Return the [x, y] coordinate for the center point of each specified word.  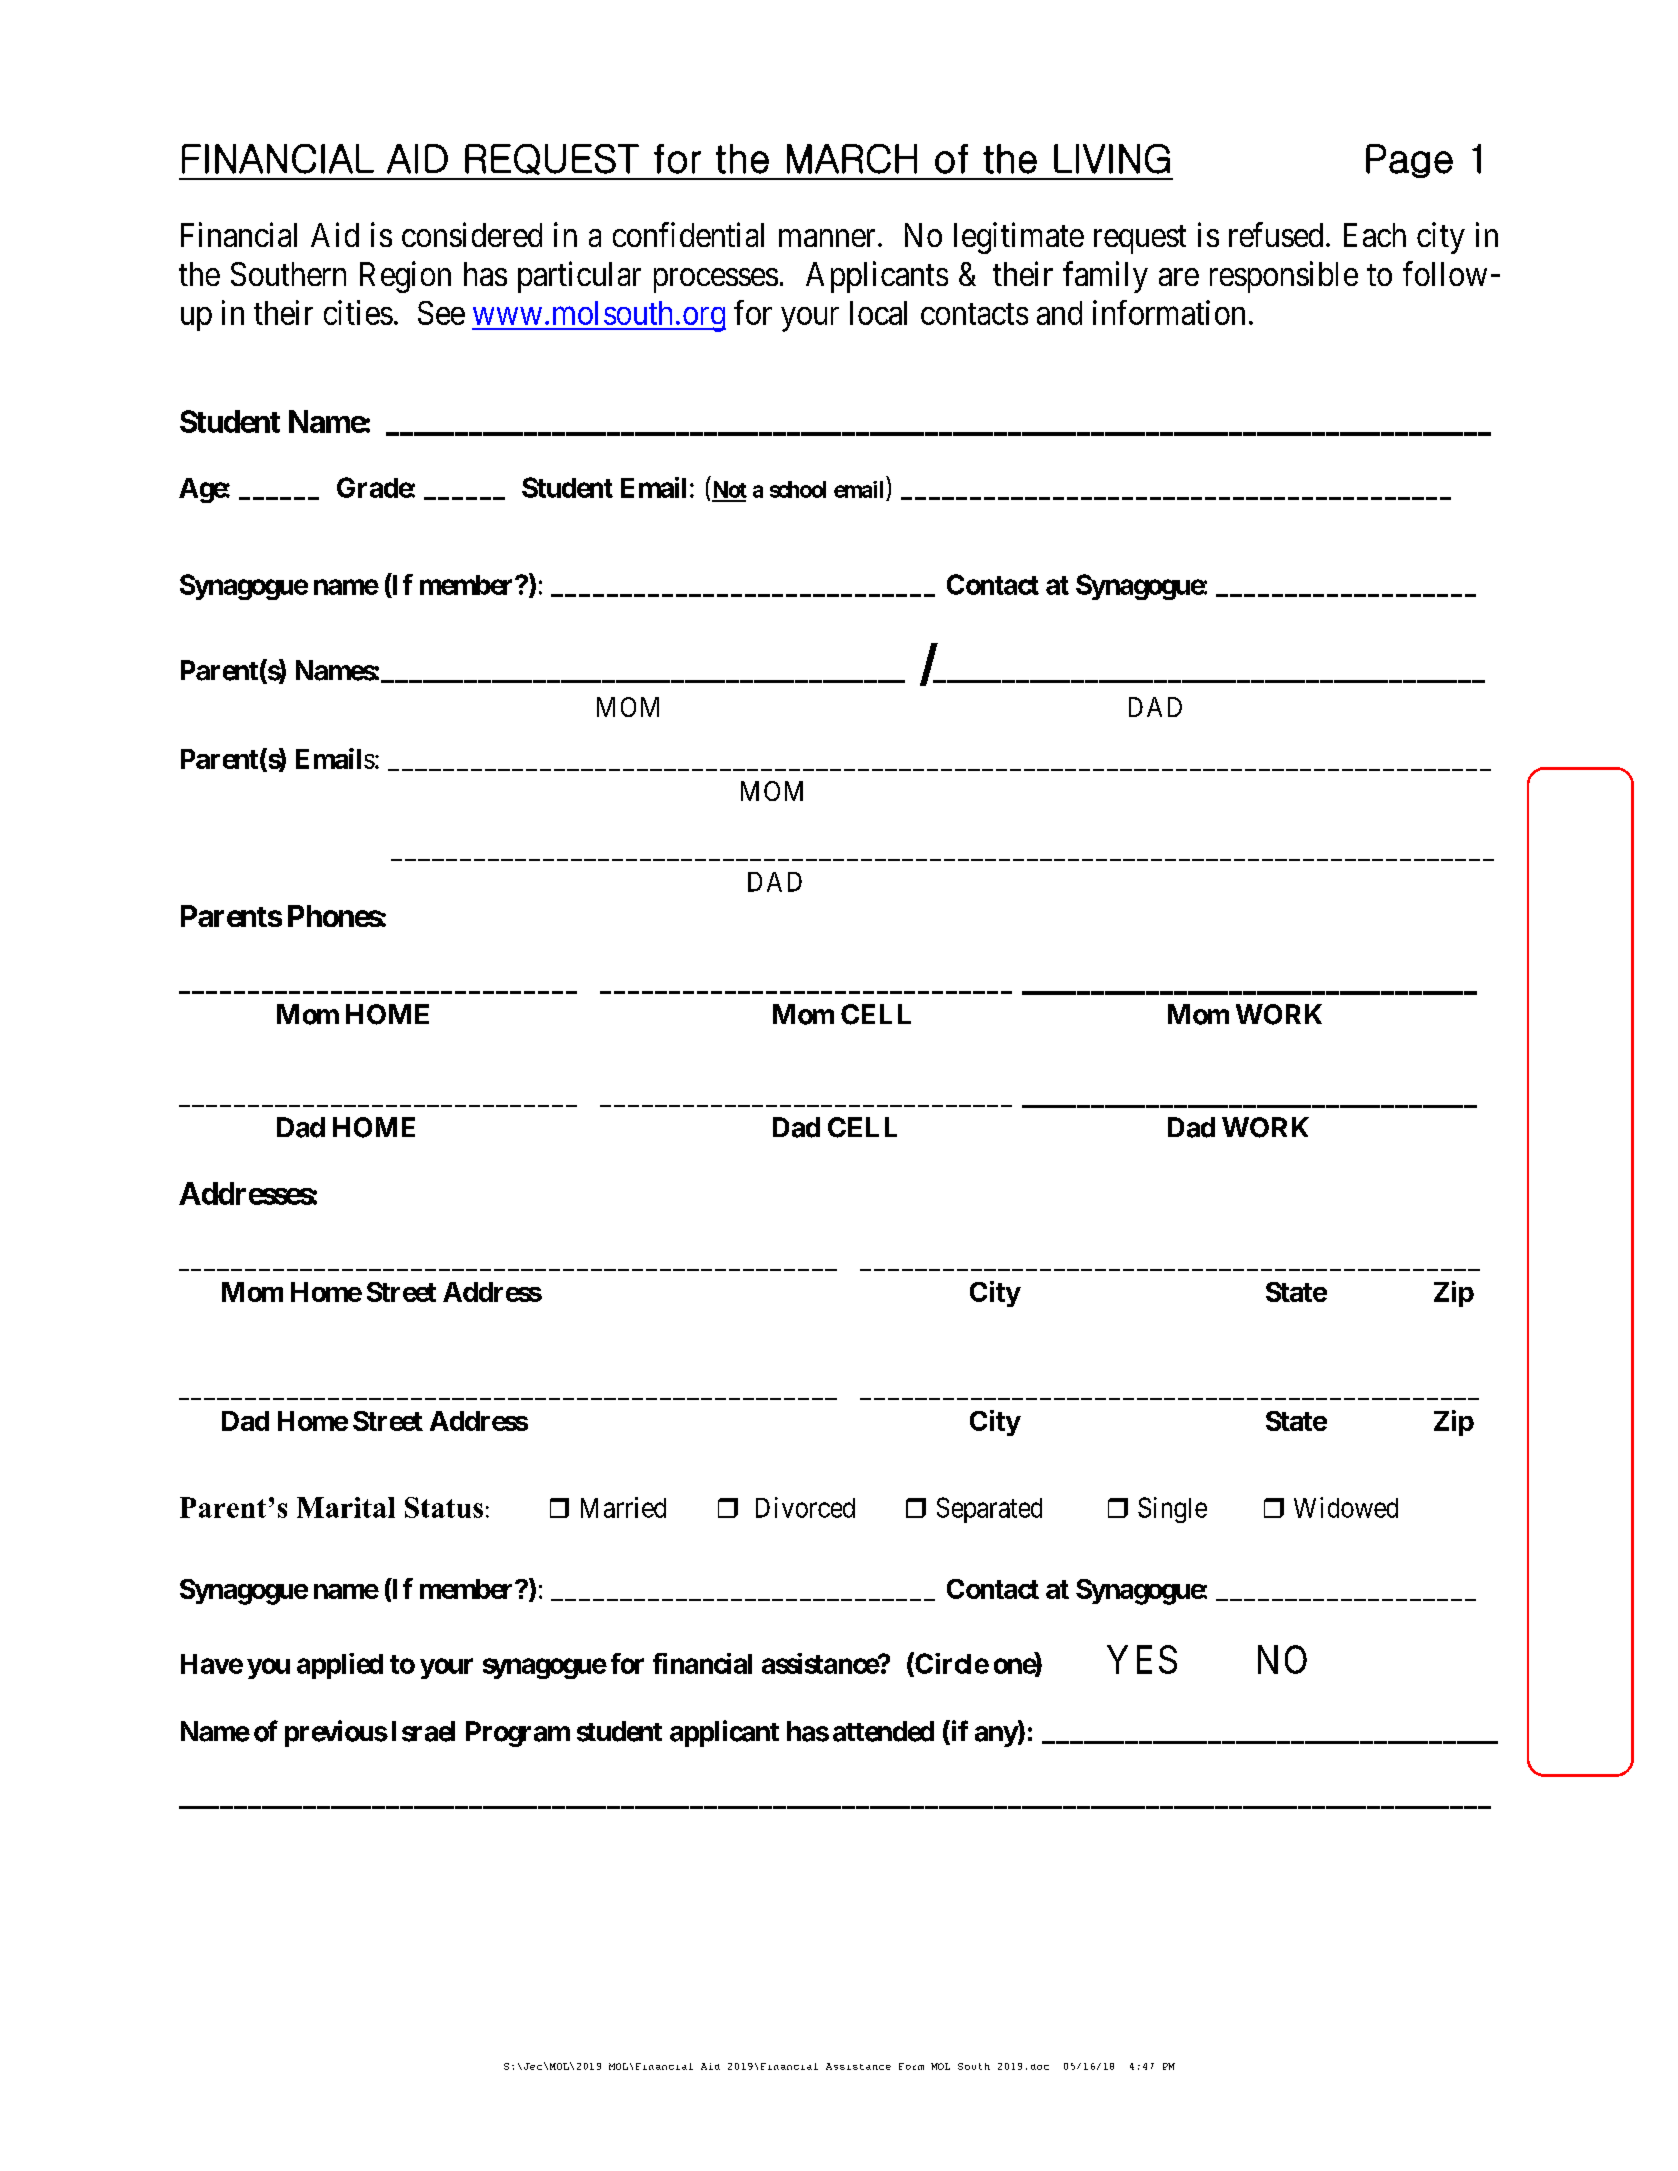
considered [472, 234]
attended [883, 1731]
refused [1276, 234]
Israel [423, 1731]
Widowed [1346, 1507]
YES [1142, 1659]
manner [827, 238]
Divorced [805, 1507]
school [798, 489]
